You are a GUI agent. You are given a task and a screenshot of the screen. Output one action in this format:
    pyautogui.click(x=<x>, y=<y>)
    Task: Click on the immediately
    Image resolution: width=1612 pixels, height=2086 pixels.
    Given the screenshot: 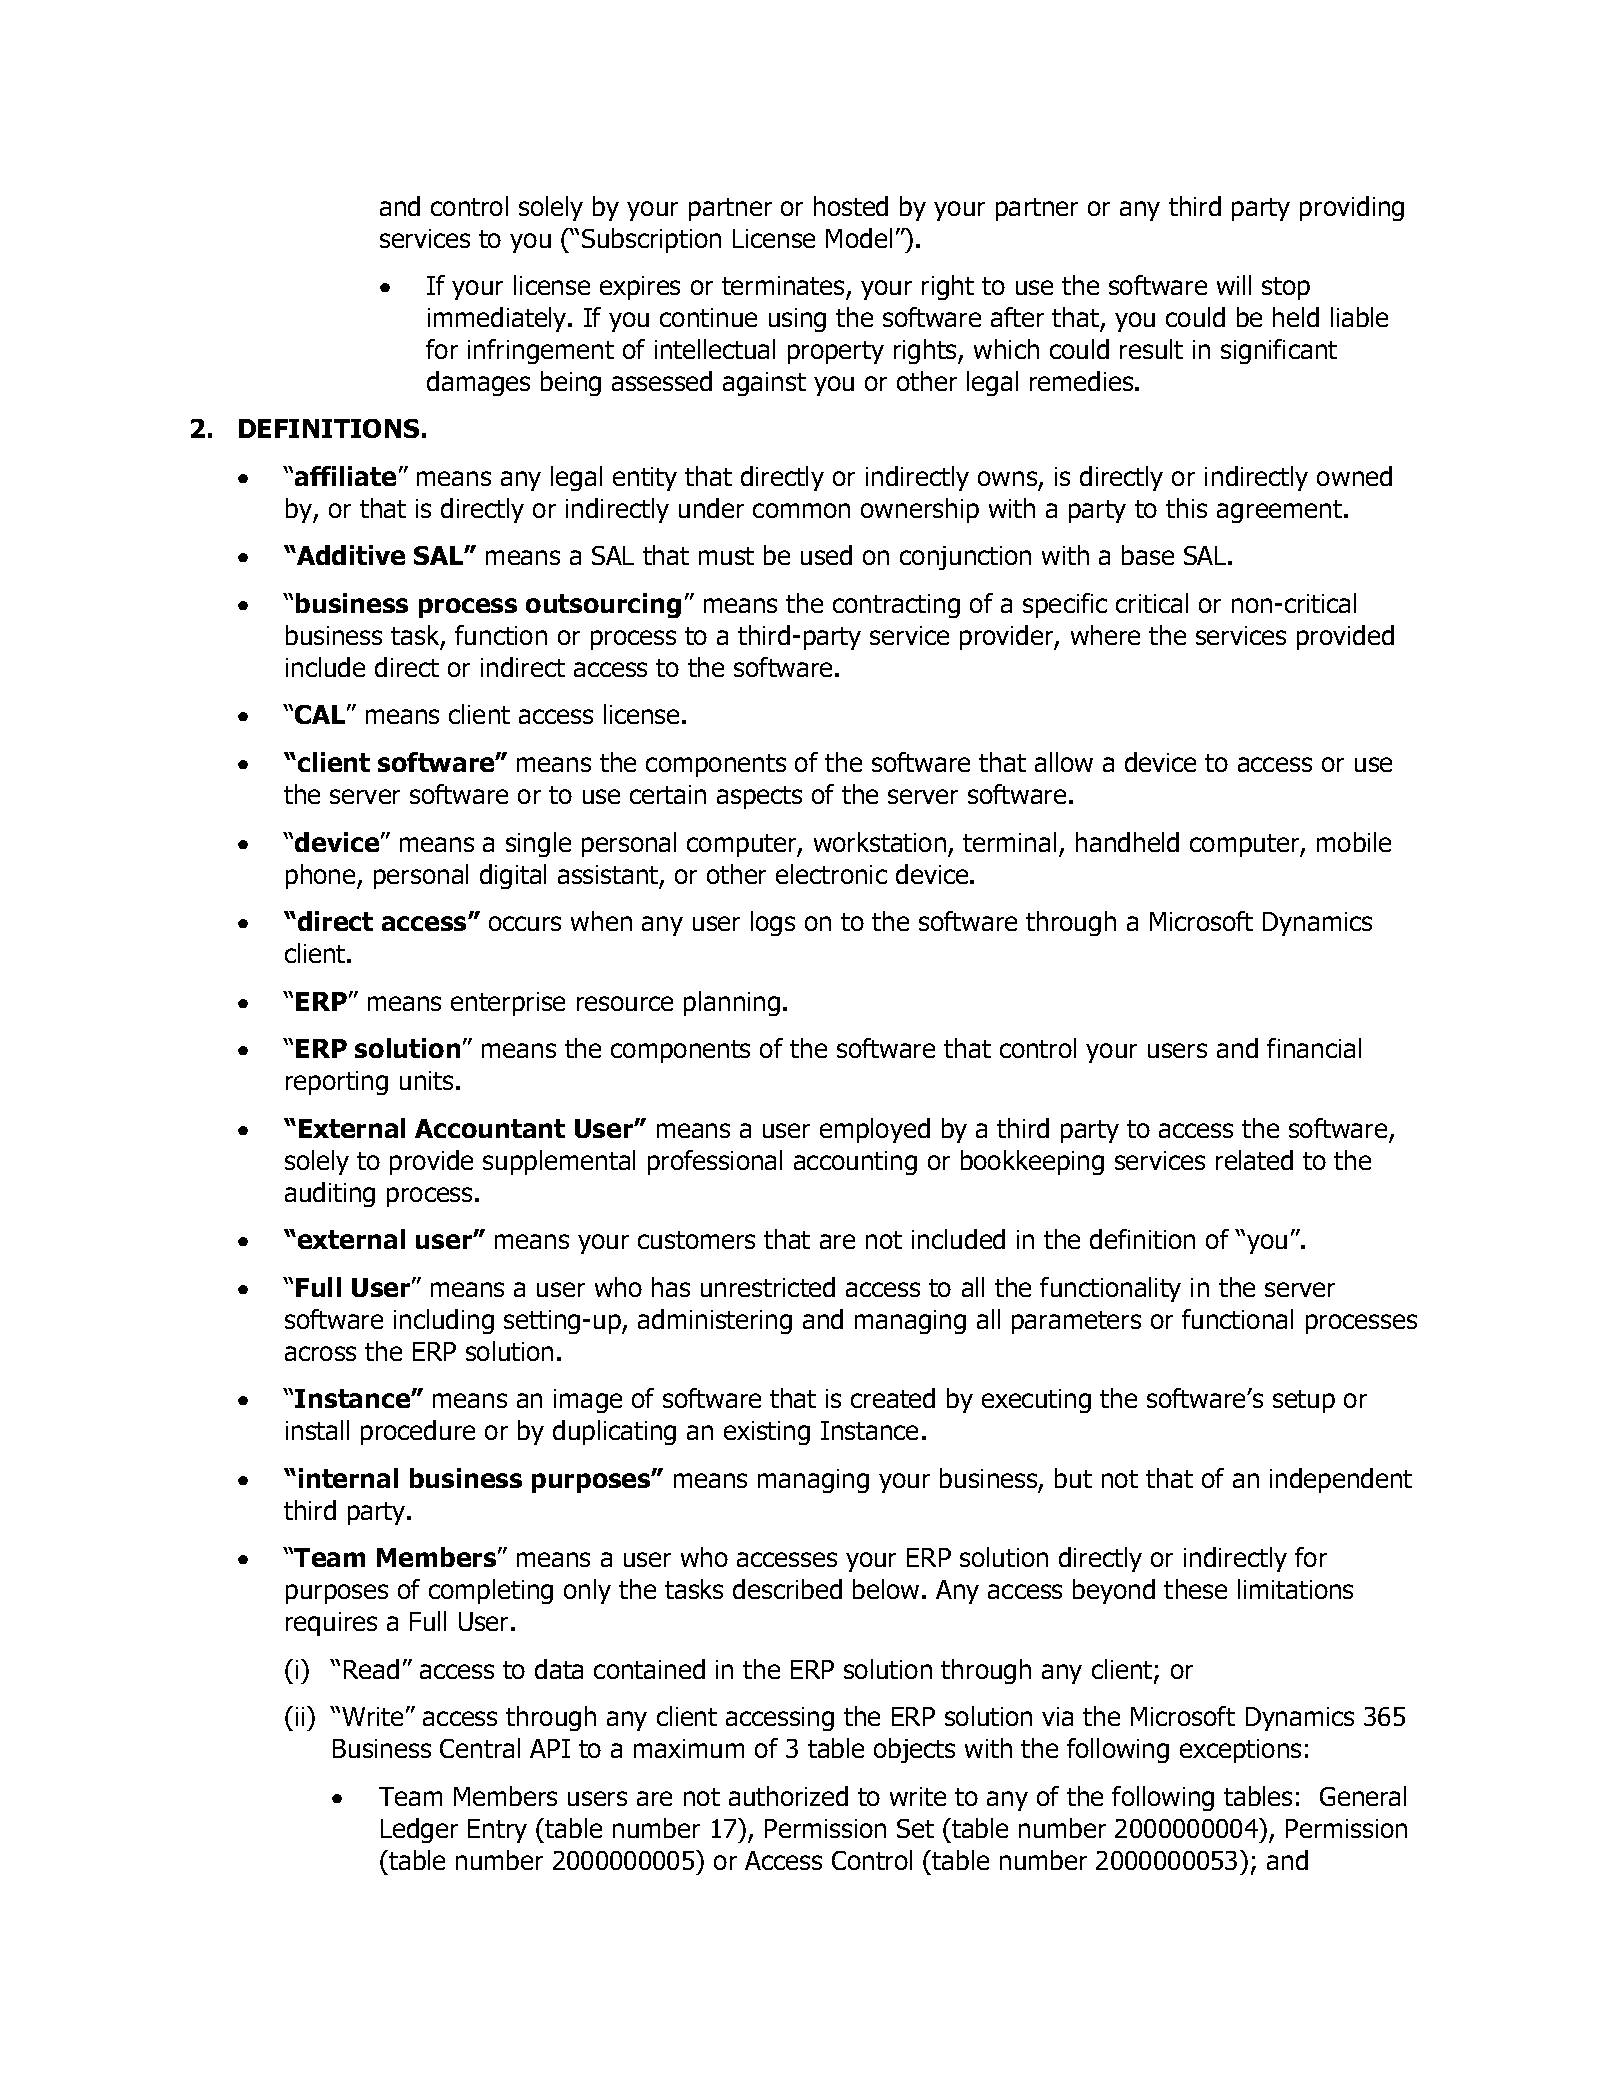 What is the action you would take?
    pyautogui.click(x=498, y=319)
